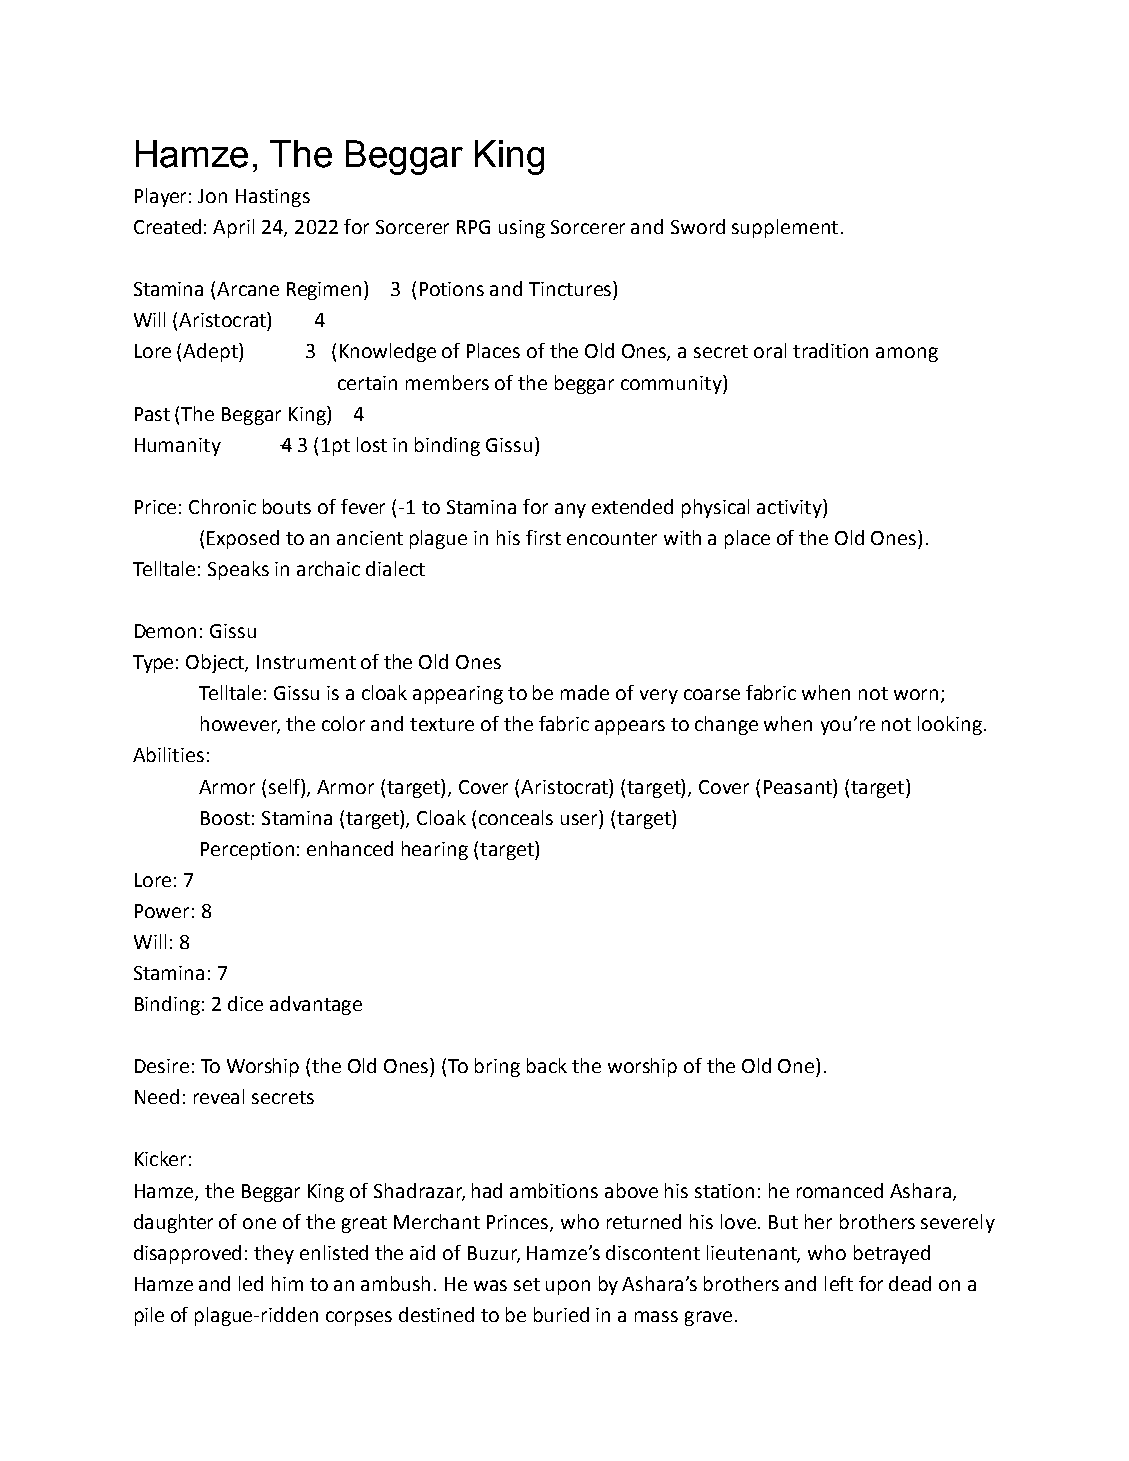  Describe the element at coordinates (724, 1191) in the screenshot. I see `station` at that location.
